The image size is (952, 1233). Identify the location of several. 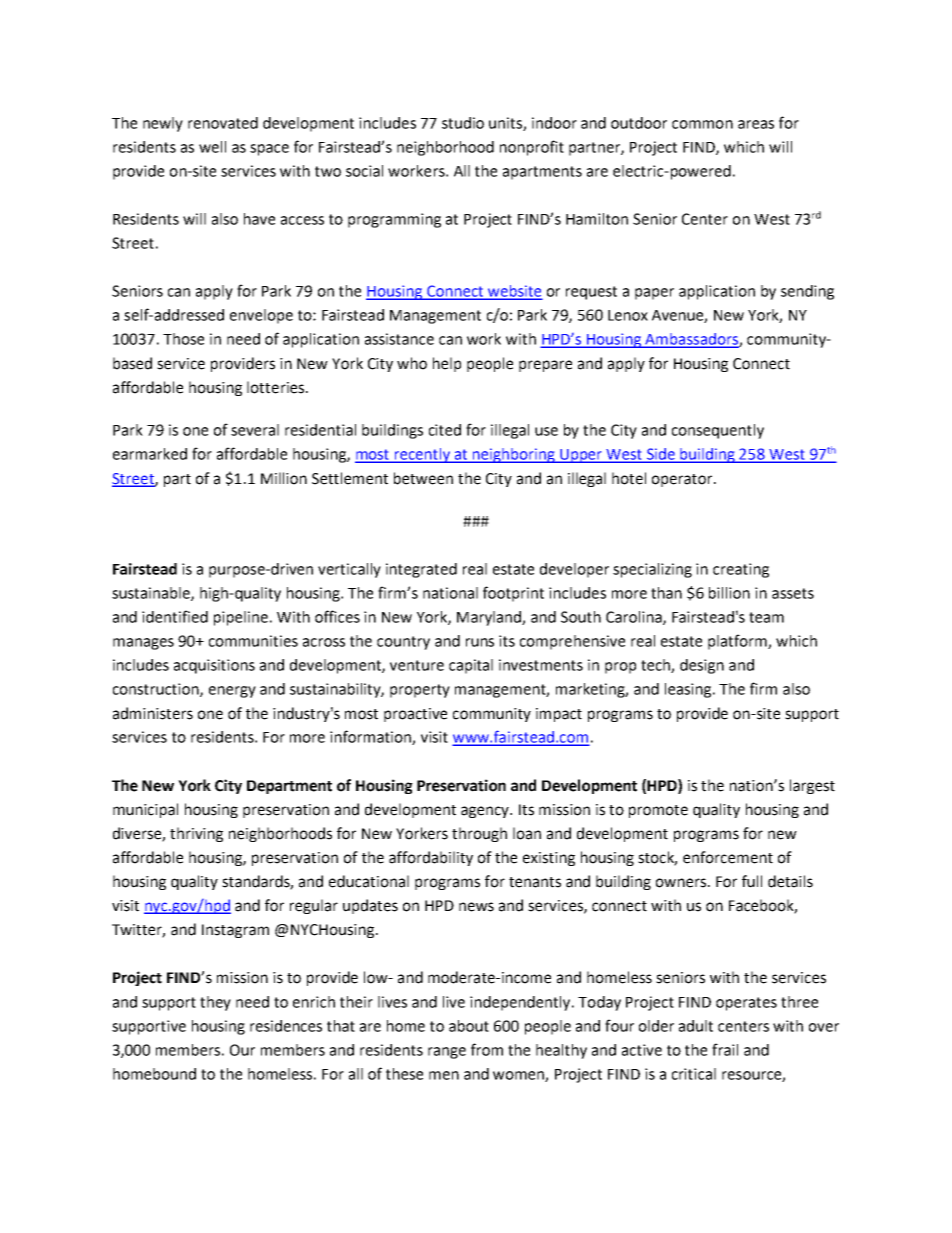
(255, 430).
